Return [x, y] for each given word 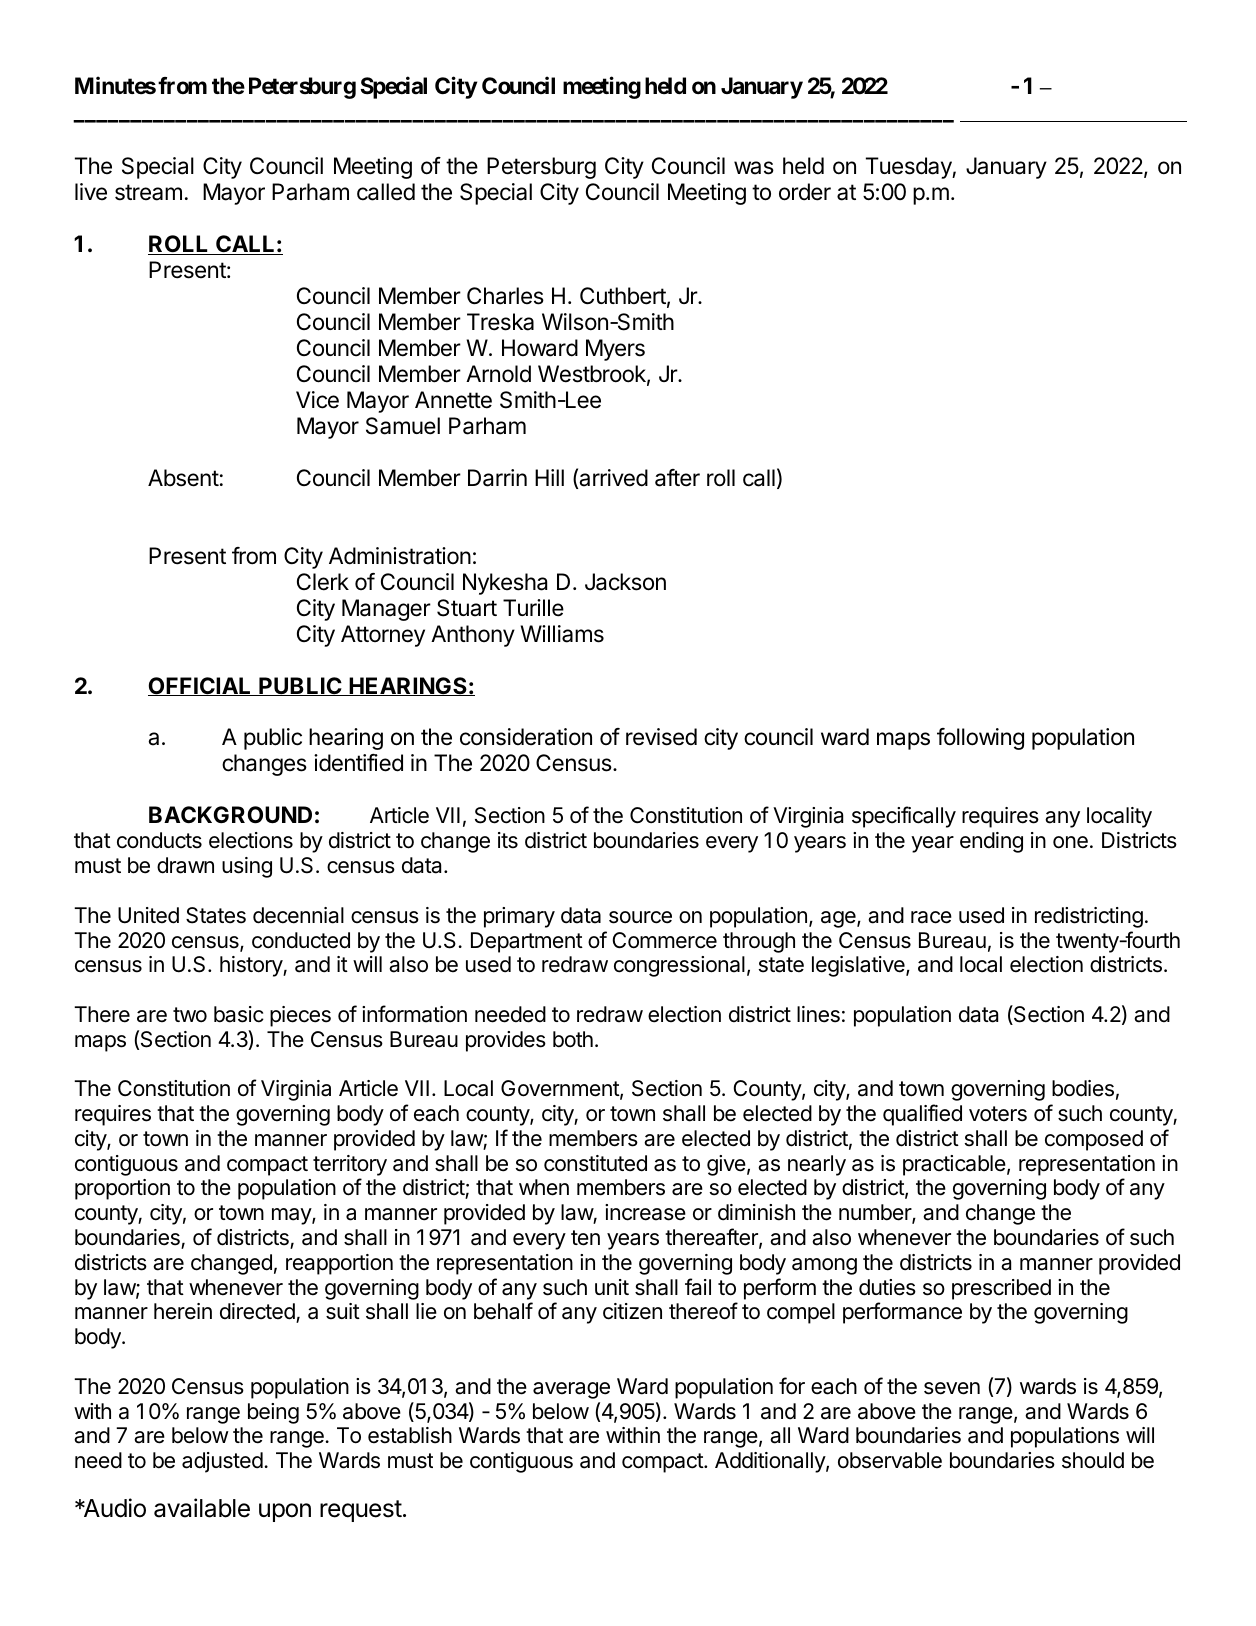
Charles [505, 296]
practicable [954, 1165]
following [980, 739]
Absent [183, 478]
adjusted [222, 1462]
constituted [595, 1163]
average [571, 1390]
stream [148, 192]
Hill [549, 477]
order [805, 192]
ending [991, 842]
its [508, 840]
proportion [122, 1189]
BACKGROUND [230, 815]
